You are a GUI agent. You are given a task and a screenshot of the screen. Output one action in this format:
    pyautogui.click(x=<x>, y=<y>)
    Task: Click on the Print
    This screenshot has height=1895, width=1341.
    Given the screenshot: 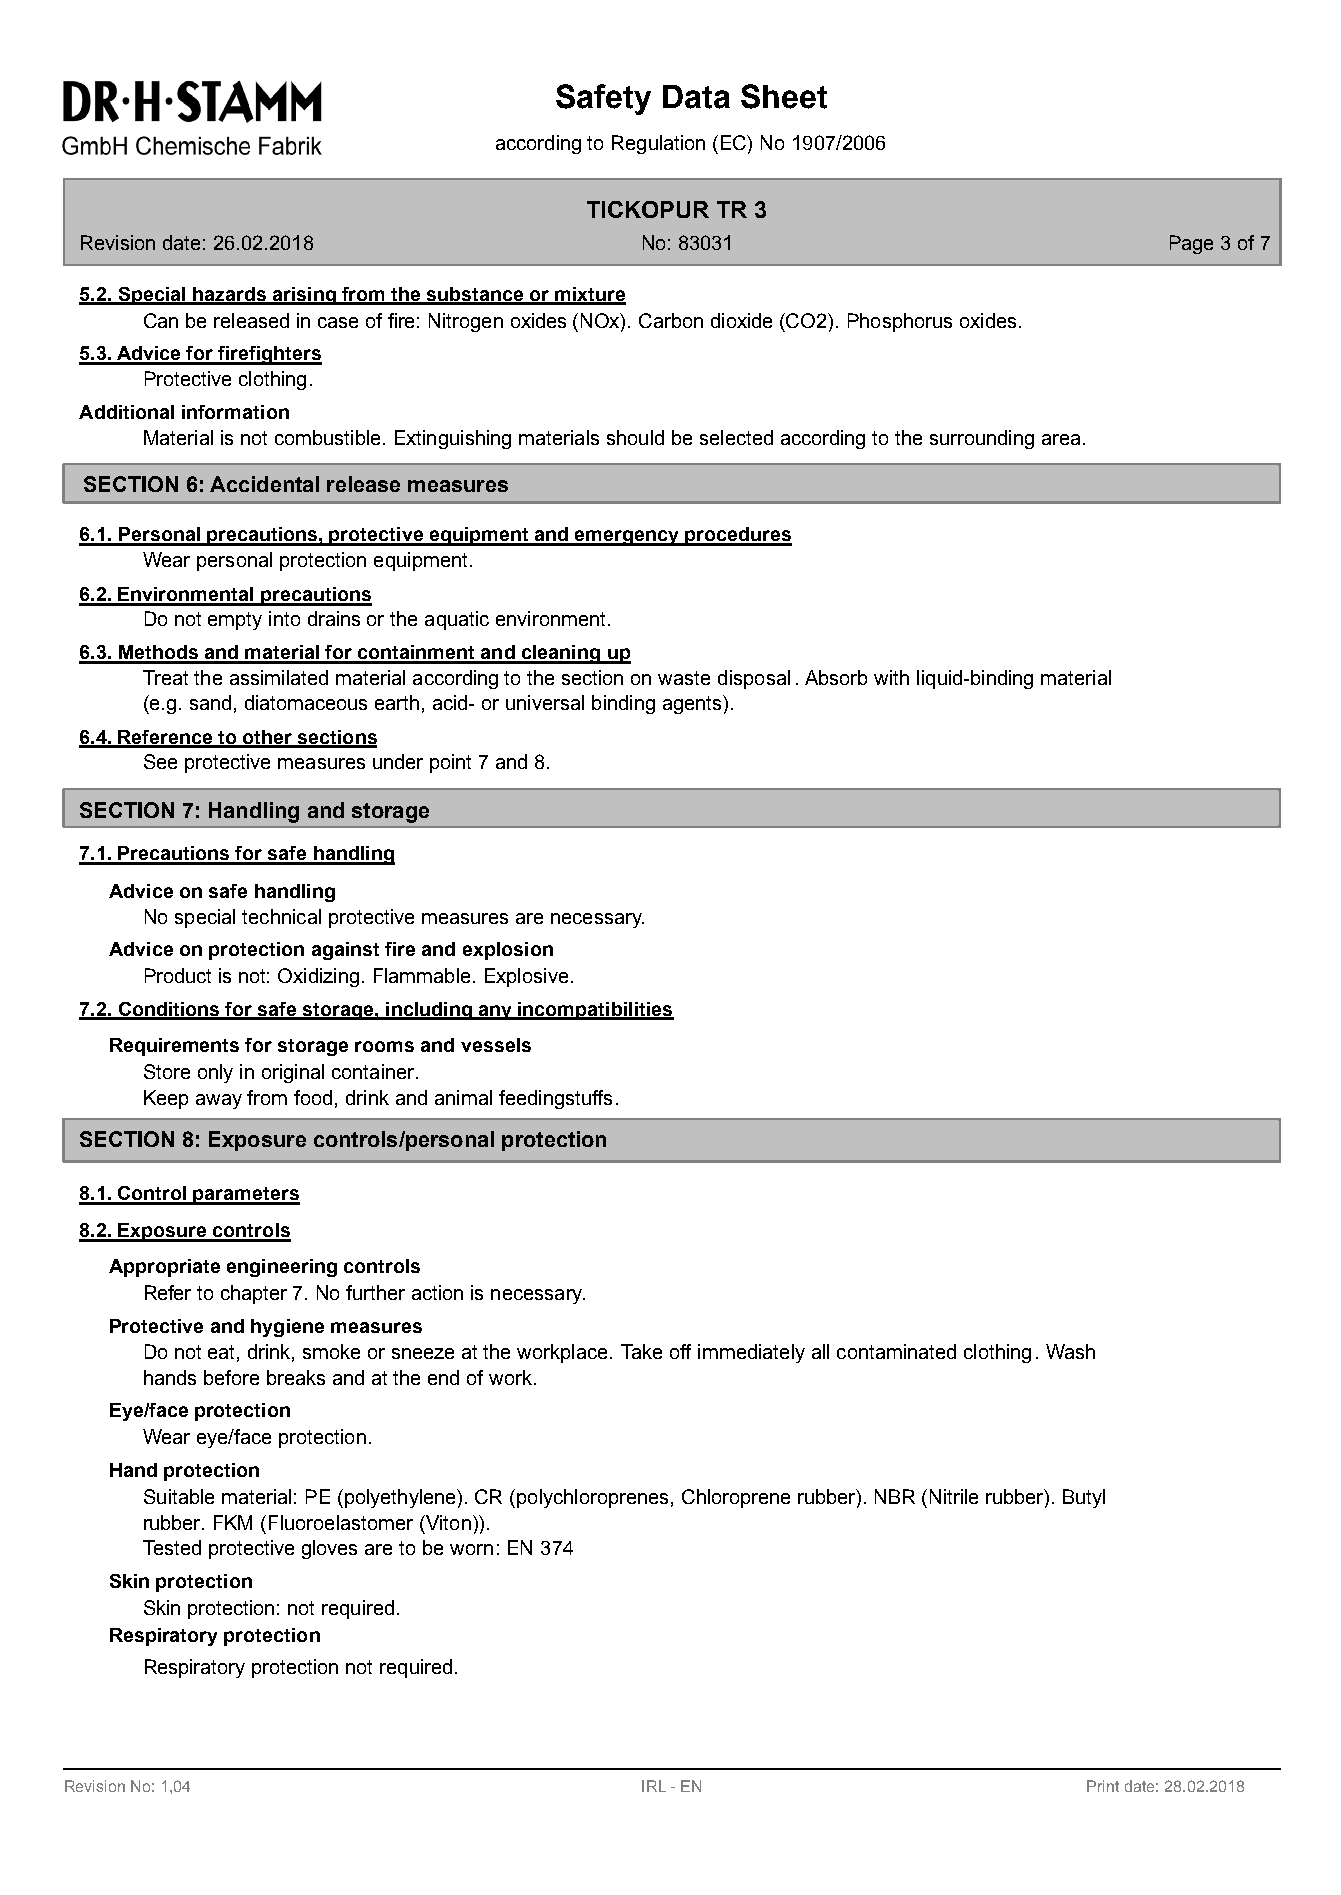 What is the action you would take?
    pyautogui.click(x=1103, y=1786)
